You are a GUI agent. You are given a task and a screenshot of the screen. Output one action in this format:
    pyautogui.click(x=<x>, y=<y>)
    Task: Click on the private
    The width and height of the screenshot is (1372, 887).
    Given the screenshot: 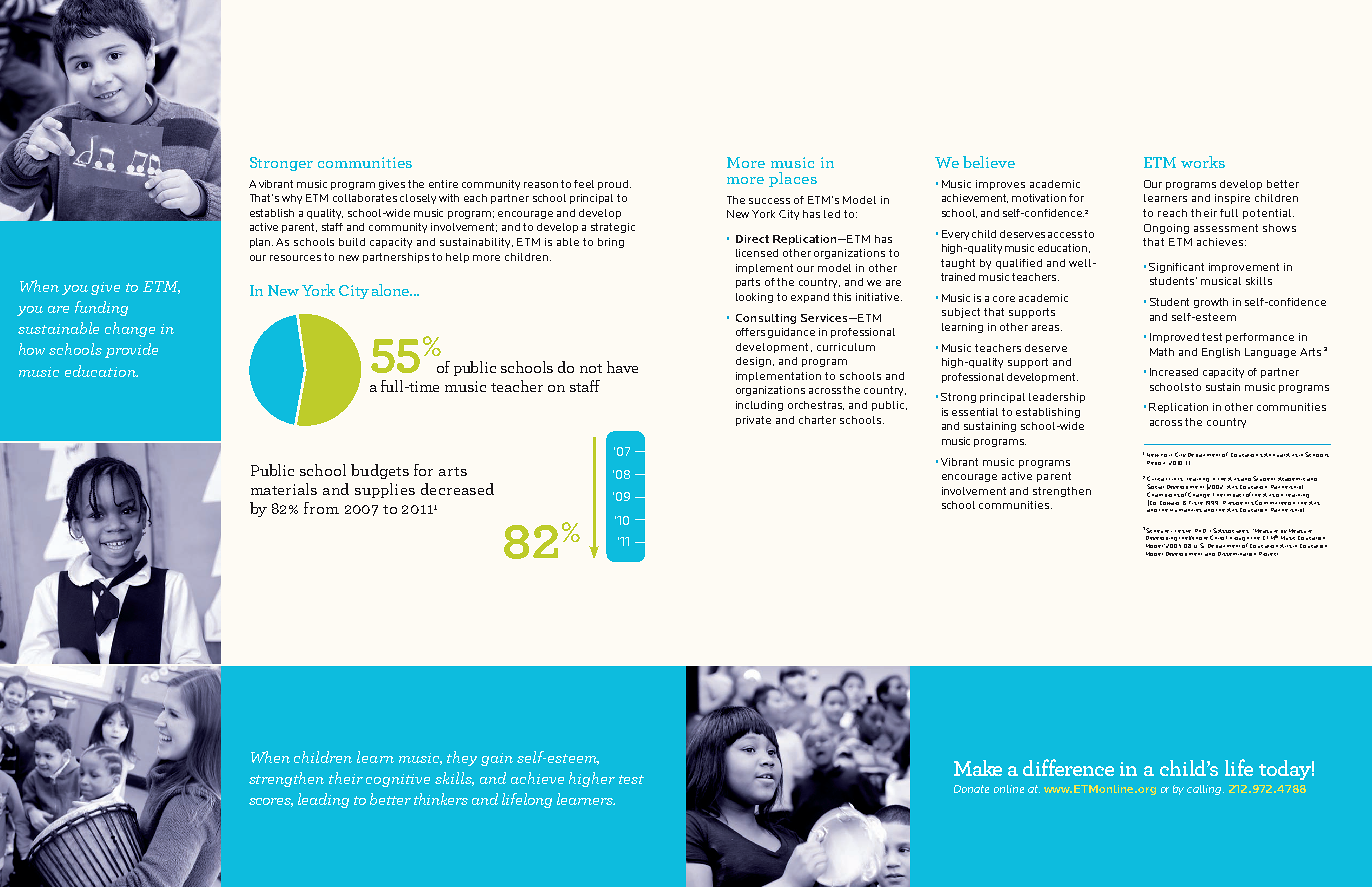 What is the action you would take?
    pyautogui.click(x=753, y=421)
